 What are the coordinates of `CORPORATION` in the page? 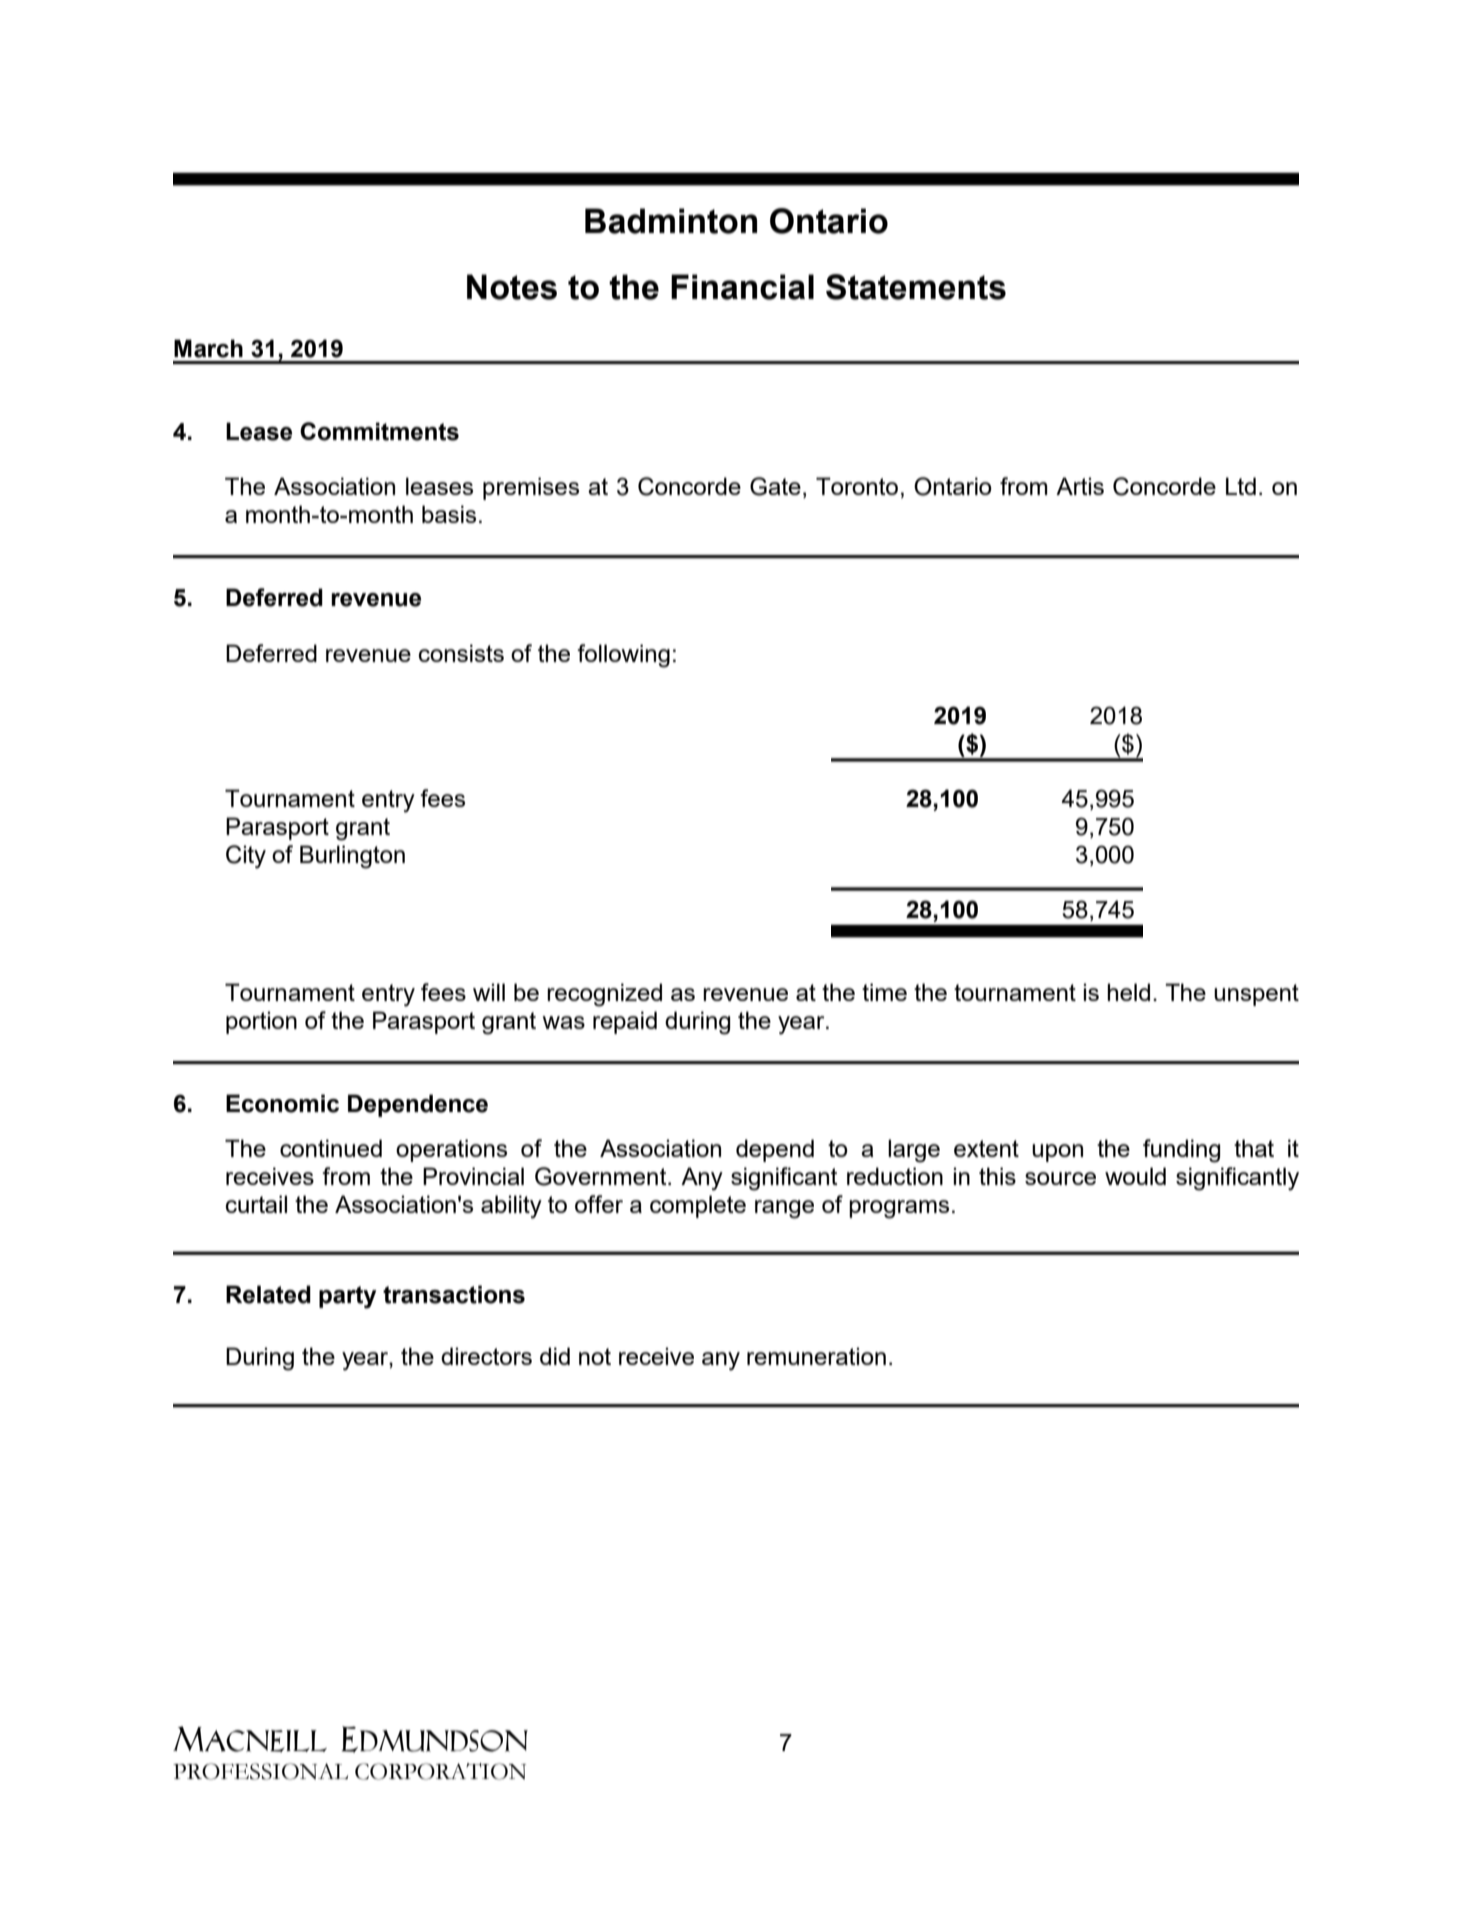 It's located at (440, 1771).
